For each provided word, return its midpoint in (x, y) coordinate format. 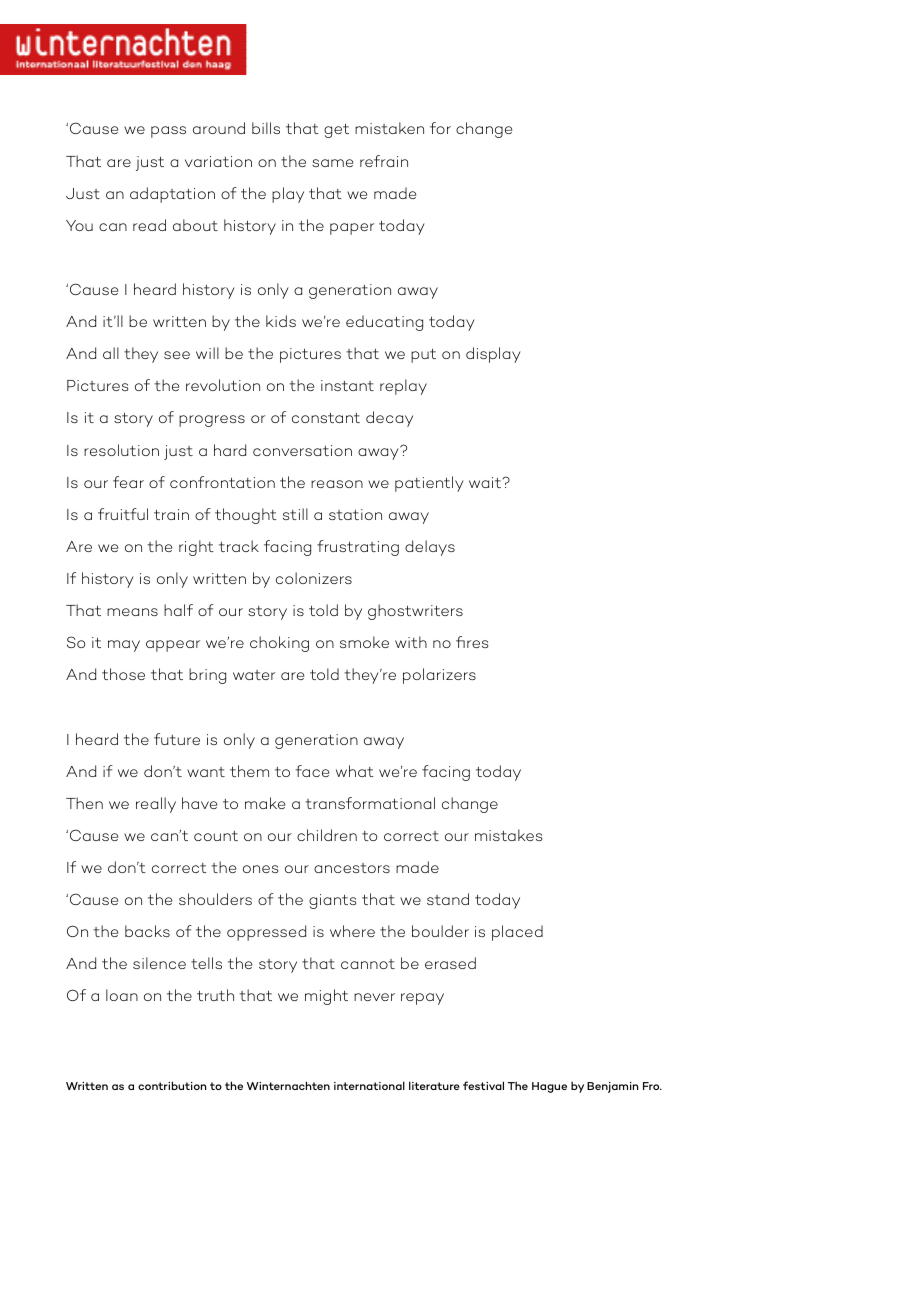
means (132, 612)
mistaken (389, 128)
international (369, 1085)
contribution (172, 1085)
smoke (364, 642)
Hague (549, 1087)
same (332, 163)
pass (168, 132)
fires (472, 642)
